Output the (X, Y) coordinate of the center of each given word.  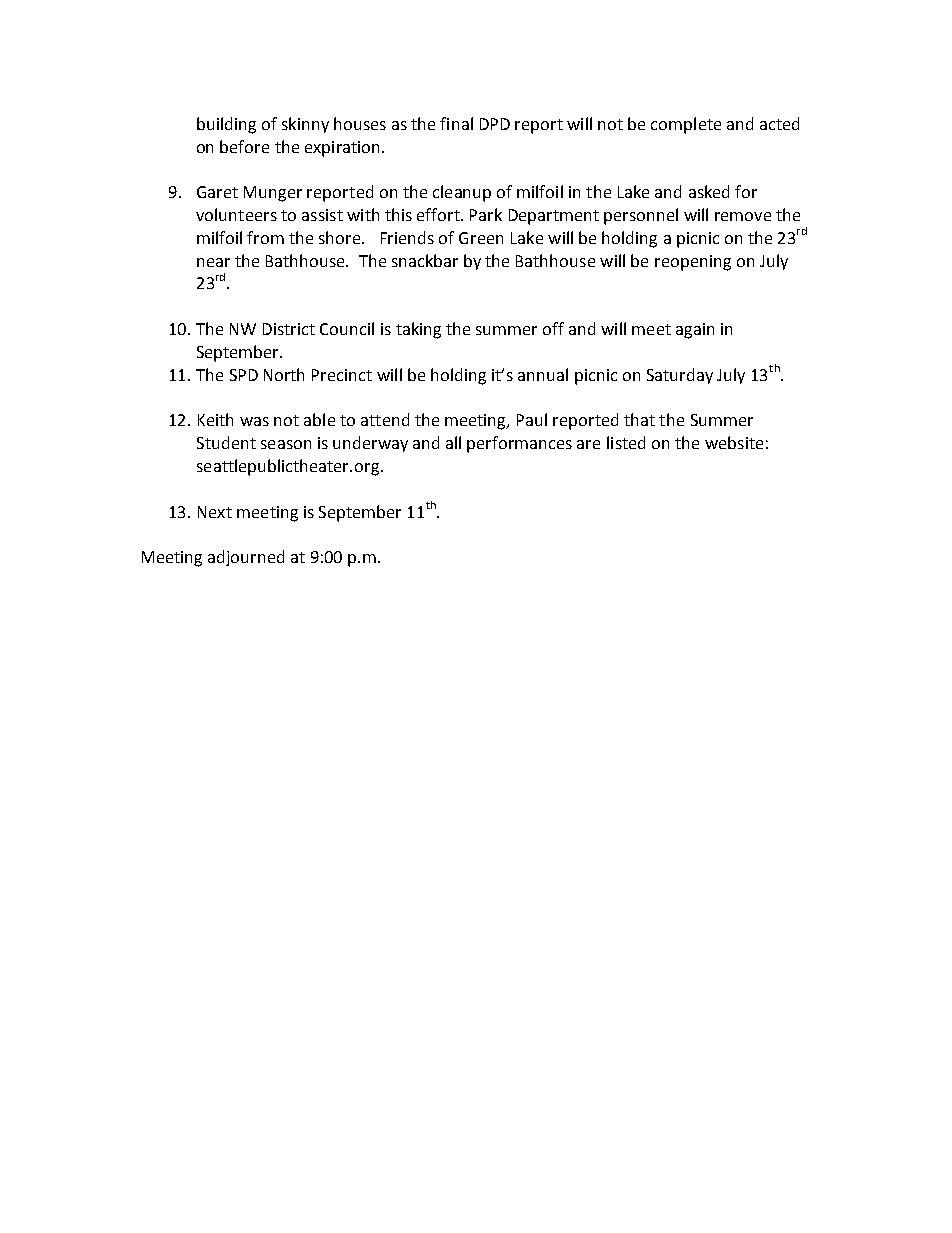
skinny (305, 125)
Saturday (680, 376)
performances (519, 444)
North (284, 374)
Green (481, 238)
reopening (693, 263)
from (265, 237)
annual (543, 374)
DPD (495, 124)
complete (686, 125)
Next (215, 512)
